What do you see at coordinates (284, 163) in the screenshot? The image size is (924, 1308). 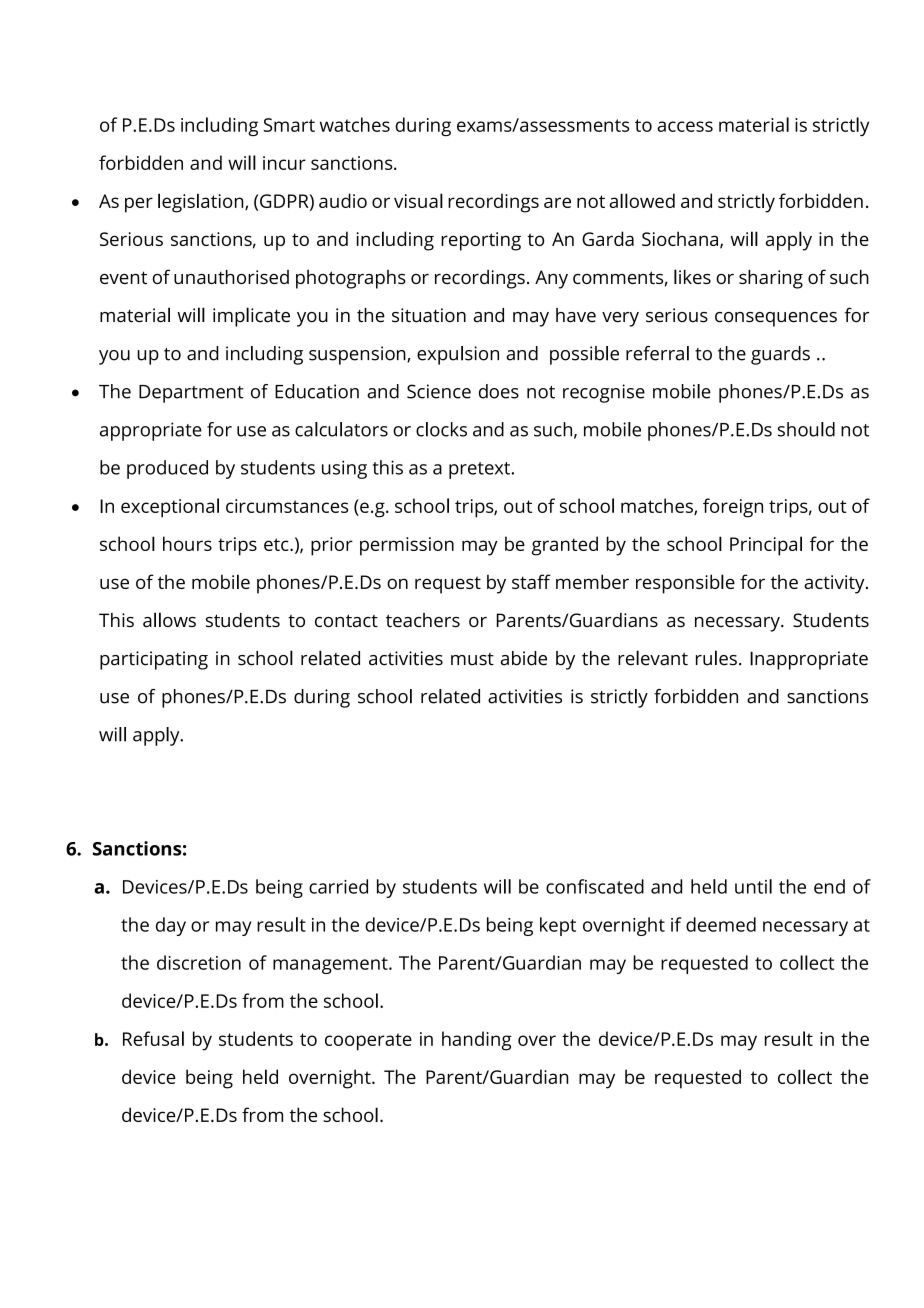 I see `incur` at bounding box center [284, 163].
